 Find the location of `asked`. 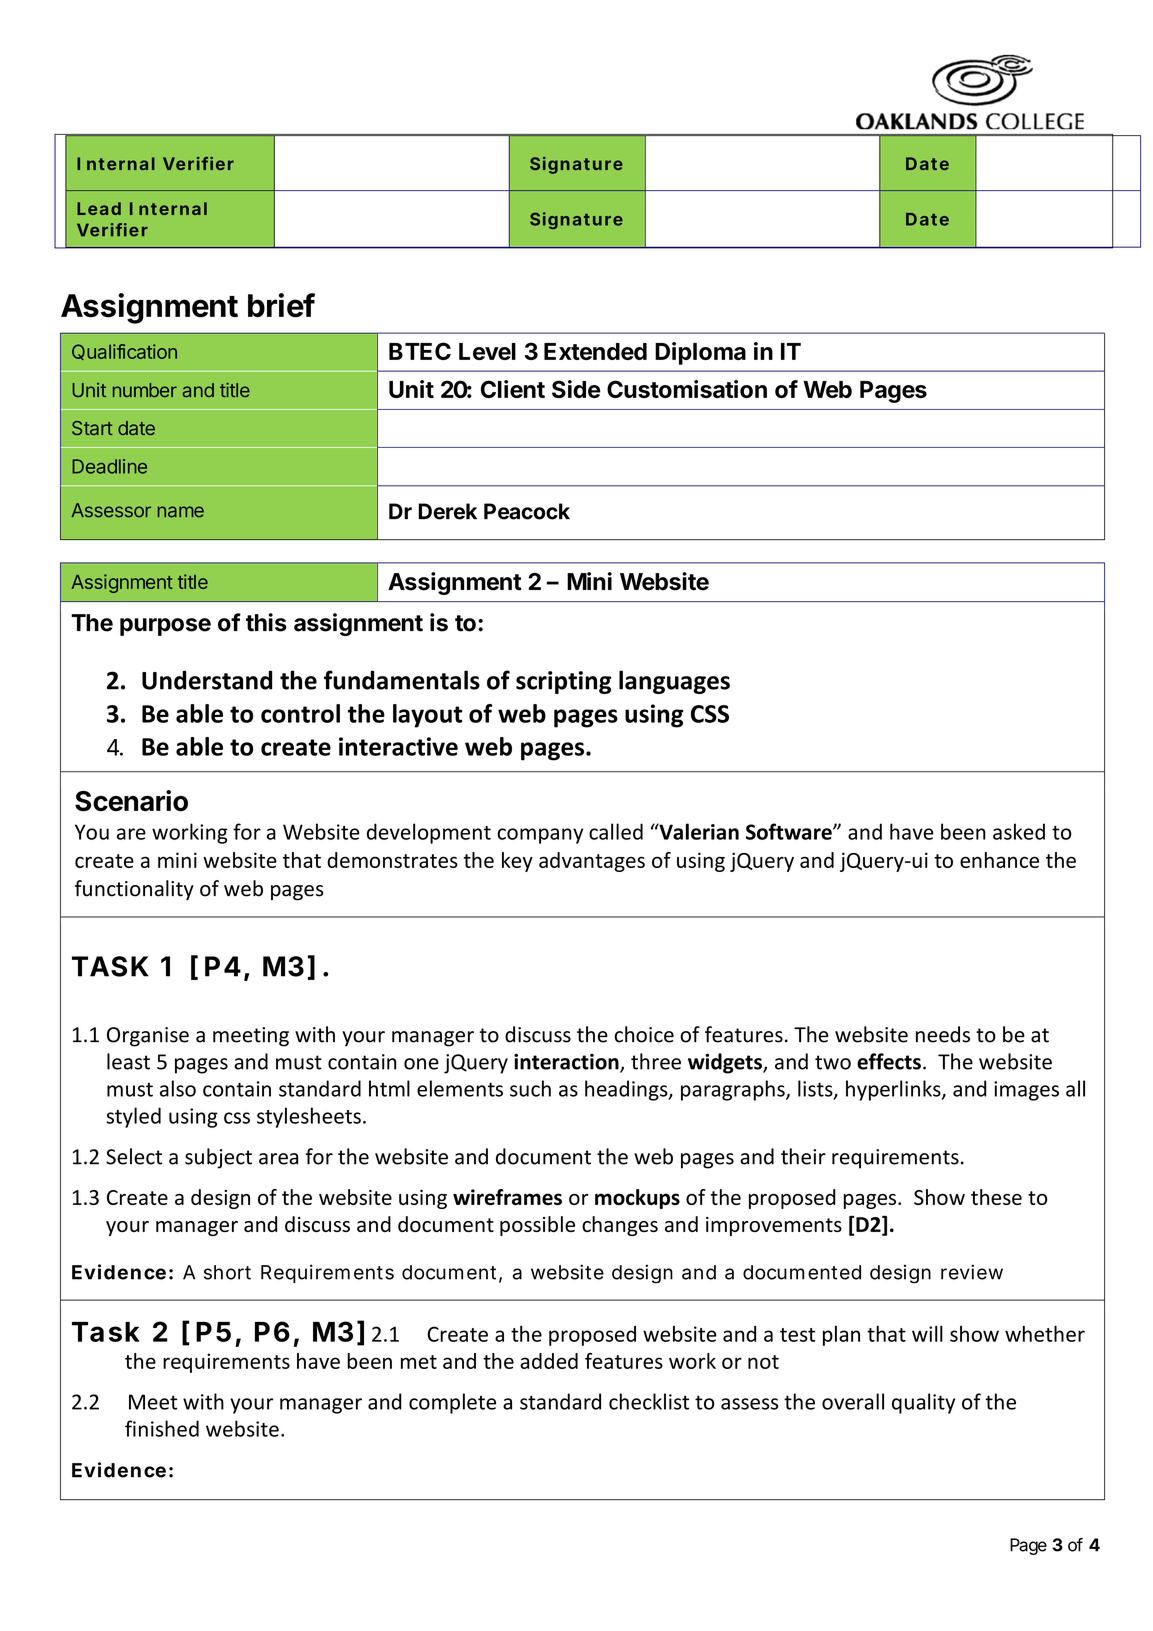

asked is located at coordinates (1019, 831).
